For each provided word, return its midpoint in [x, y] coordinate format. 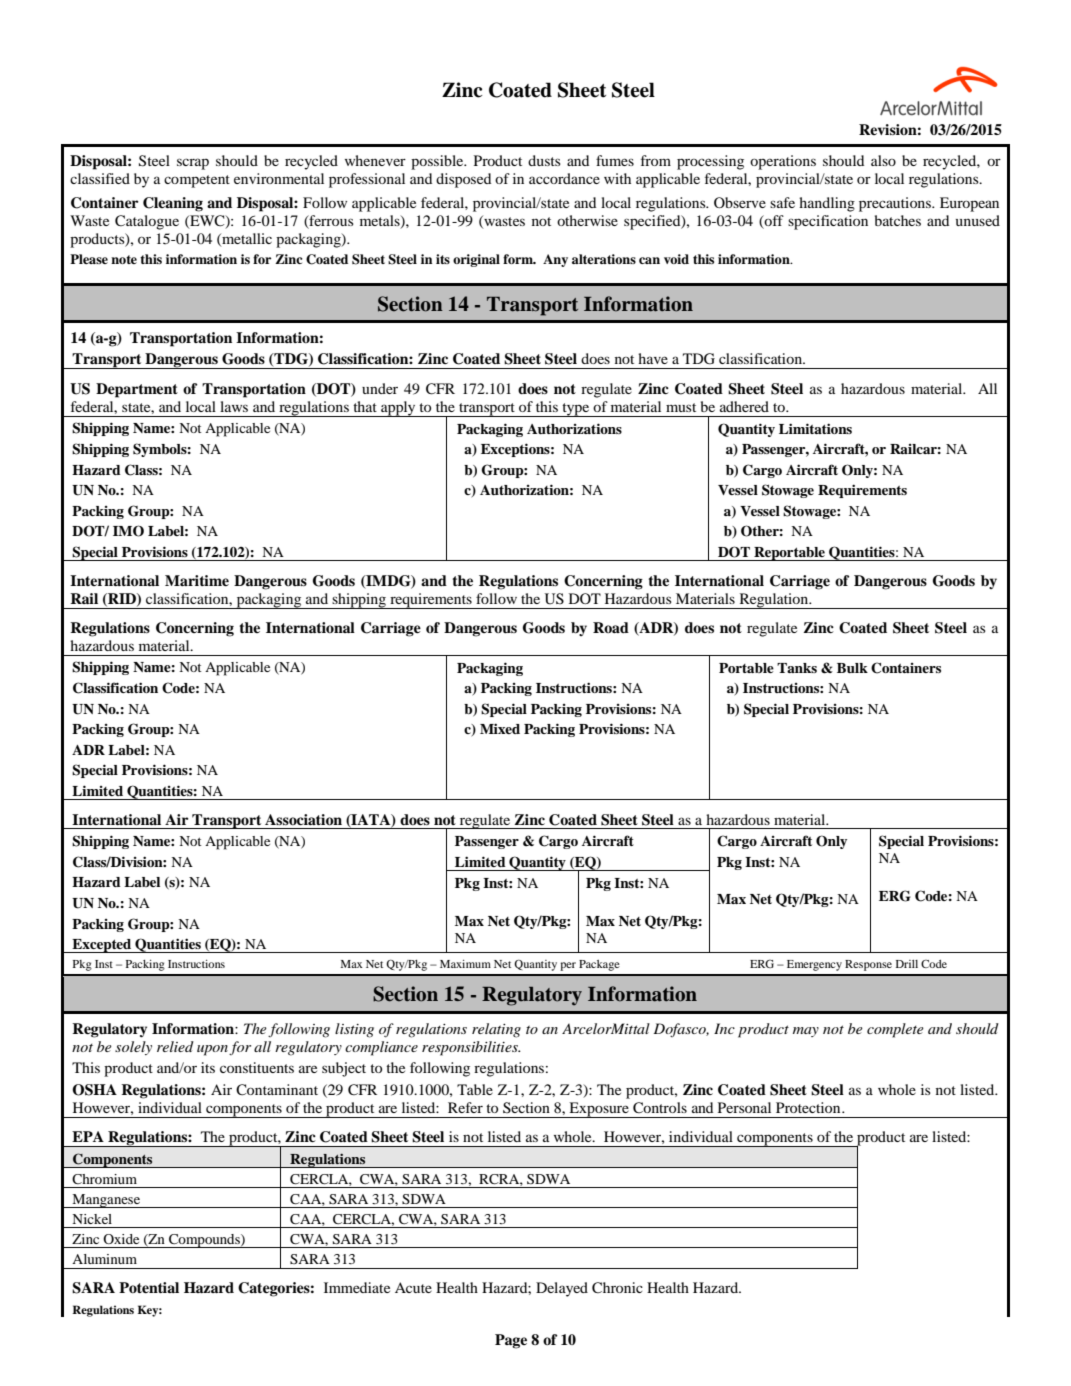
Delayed [562, 1289]
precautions [896, 204]
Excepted [102, 946]
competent [197, 181]
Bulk [852, 668]
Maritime [197, 580]
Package [599, 965]
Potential [149, 1287]
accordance [564, 178]
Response [868, 965]
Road [611, 627]
